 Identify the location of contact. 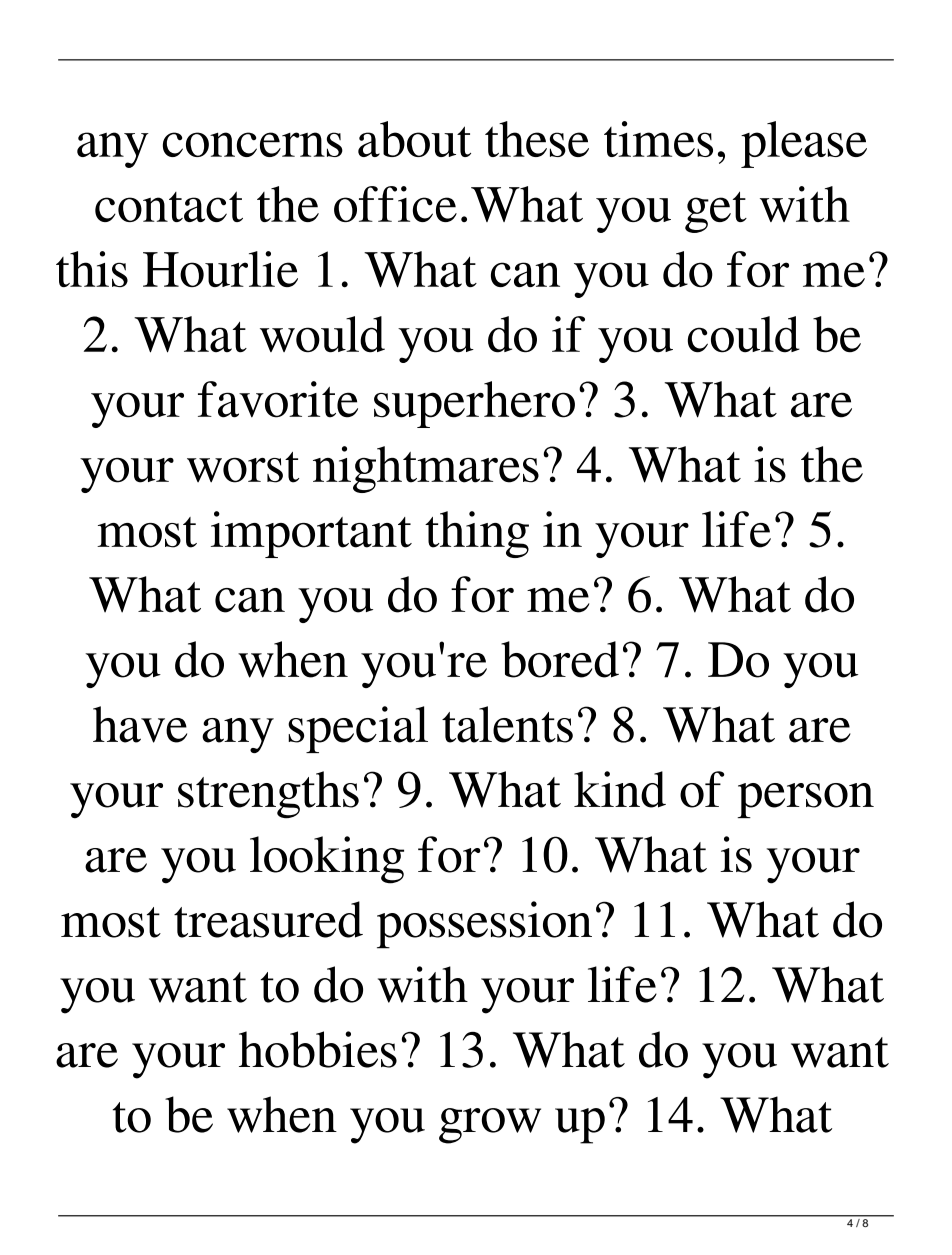
(169, 206).
